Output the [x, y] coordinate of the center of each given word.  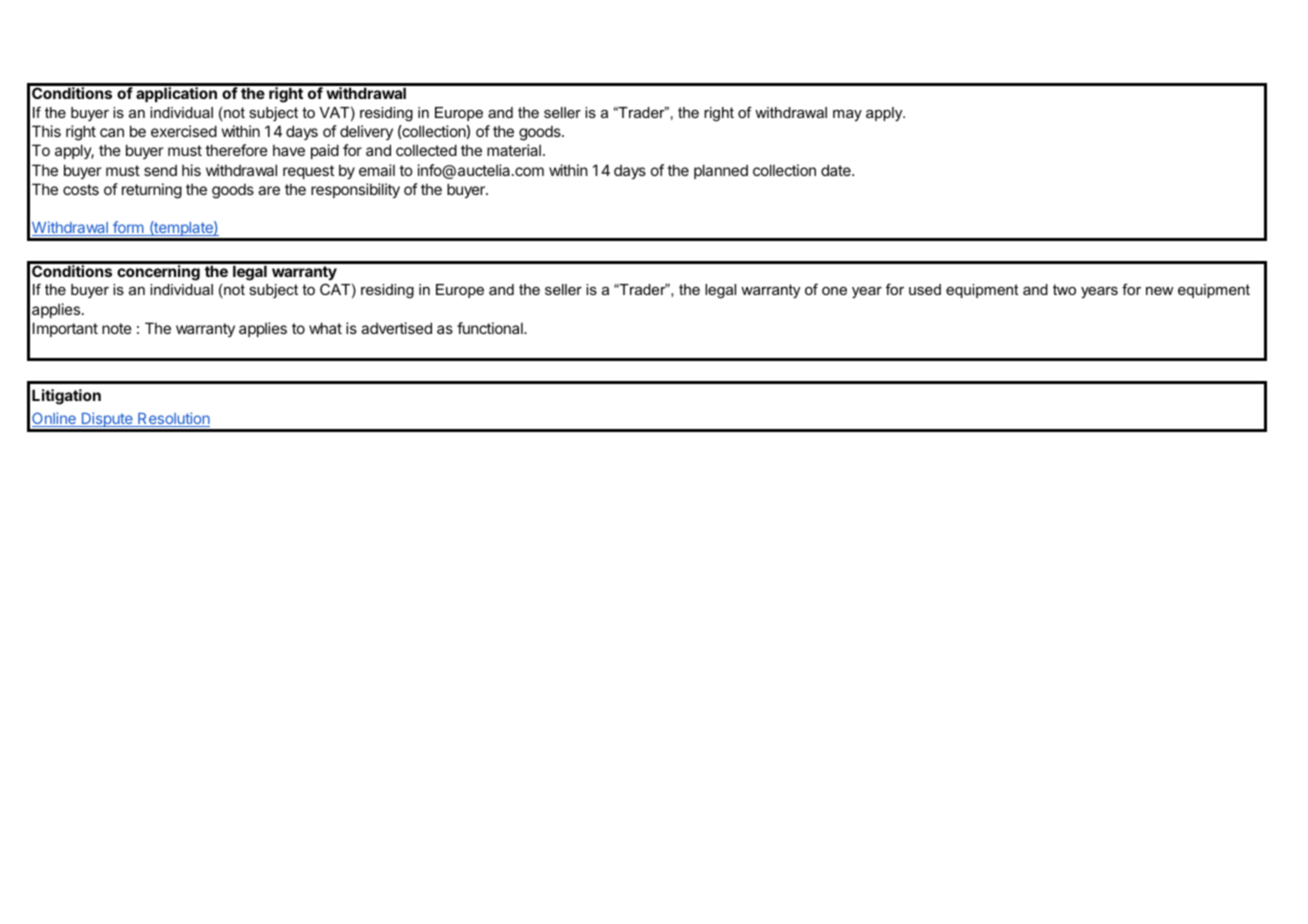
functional [491, 328]
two [1064, 289]
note [117, 328]
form [128, 228]
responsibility [355, 190]
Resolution [173, 419]
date [837, 170]
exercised [184, 131]
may [847, 115]
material [514, 150]
